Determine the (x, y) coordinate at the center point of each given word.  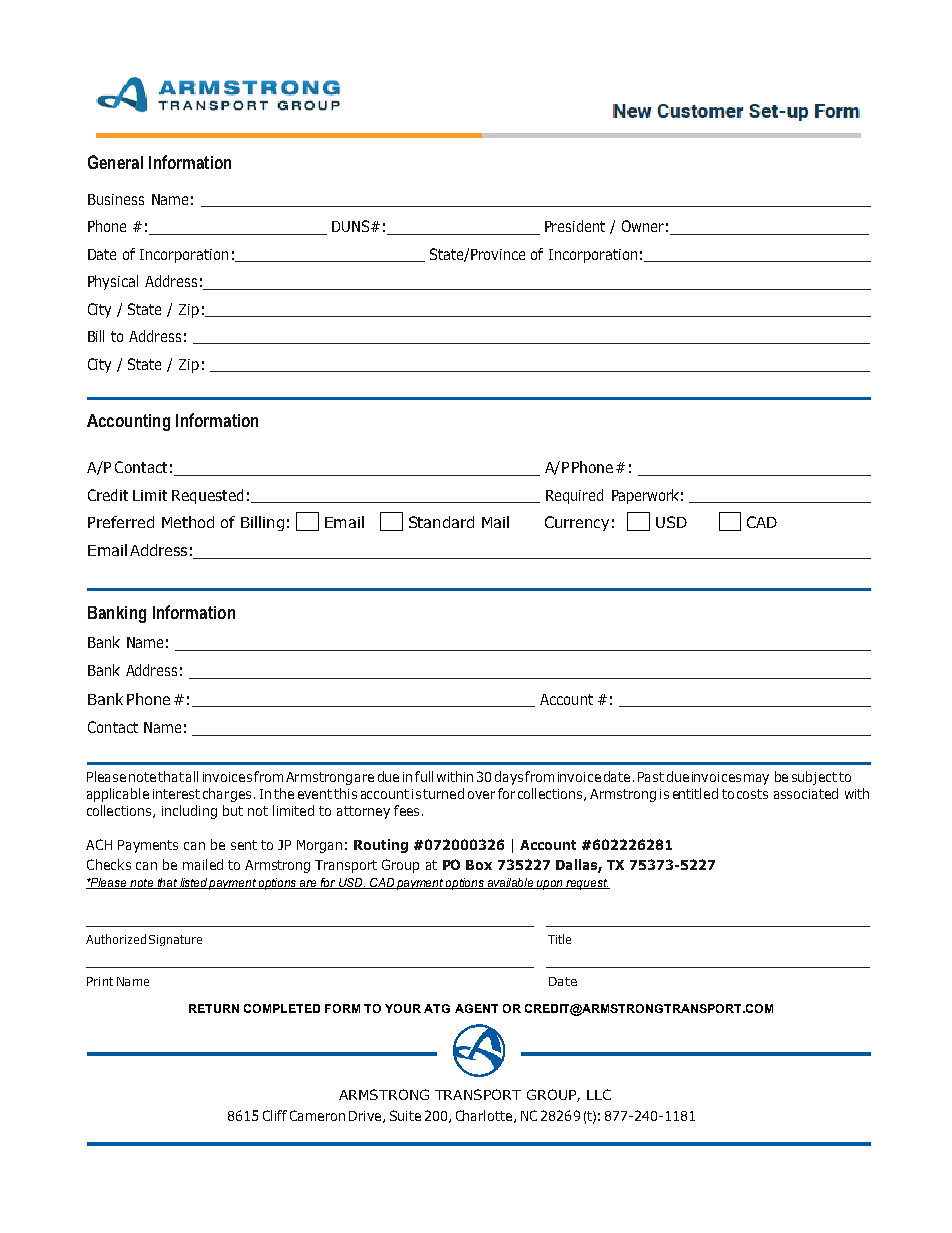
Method (188, 522)
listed (193, 883)
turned (443, 793)
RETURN (214, 1008)
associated (806, 793)
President (575, 226)
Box (479, 865)
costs (752, 794)
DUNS (352, 226)
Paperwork (645, 496)
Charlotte (485, 1116)
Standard (441, 522)
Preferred (121, 522)
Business (116, 199)
